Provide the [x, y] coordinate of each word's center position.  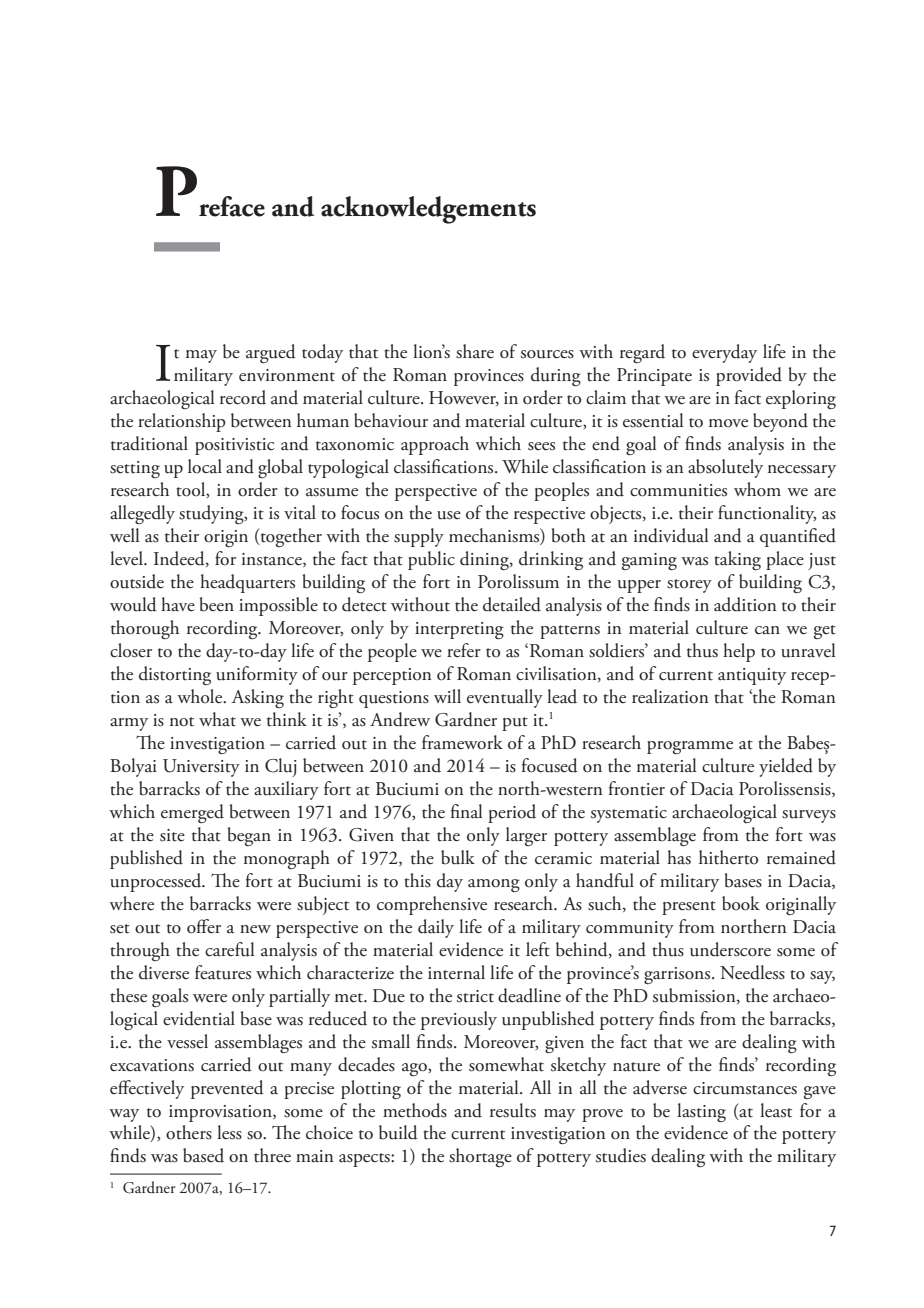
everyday [724, 353]
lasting [701, 1112]
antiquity [752, 676]
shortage [480, 1157]
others [189, 1132]
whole [201, 696]
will [447, 696]
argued [271, 353]
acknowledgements [428, 210]
